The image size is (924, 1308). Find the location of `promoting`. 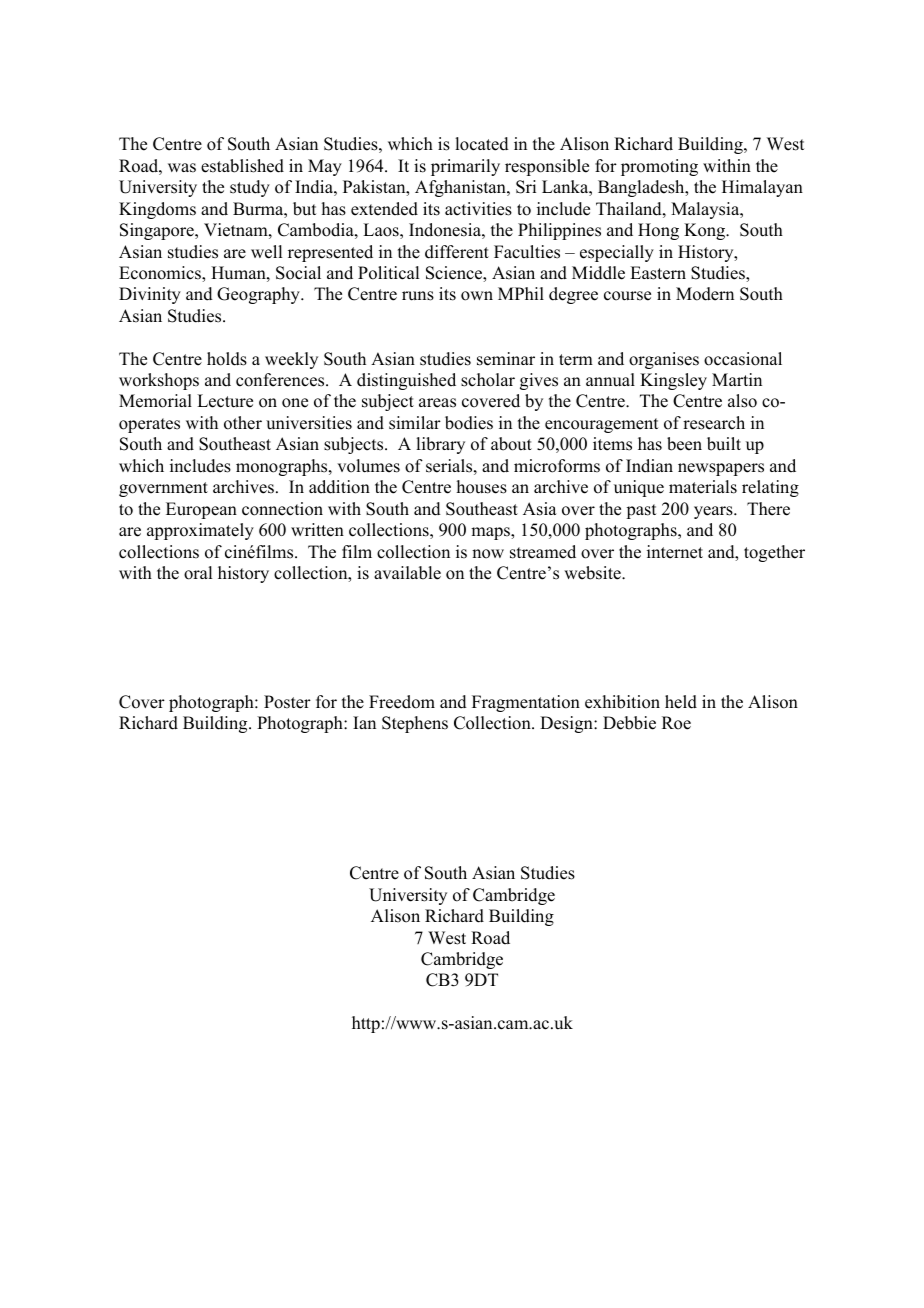

promoting is located at coordinates (659, 167).
